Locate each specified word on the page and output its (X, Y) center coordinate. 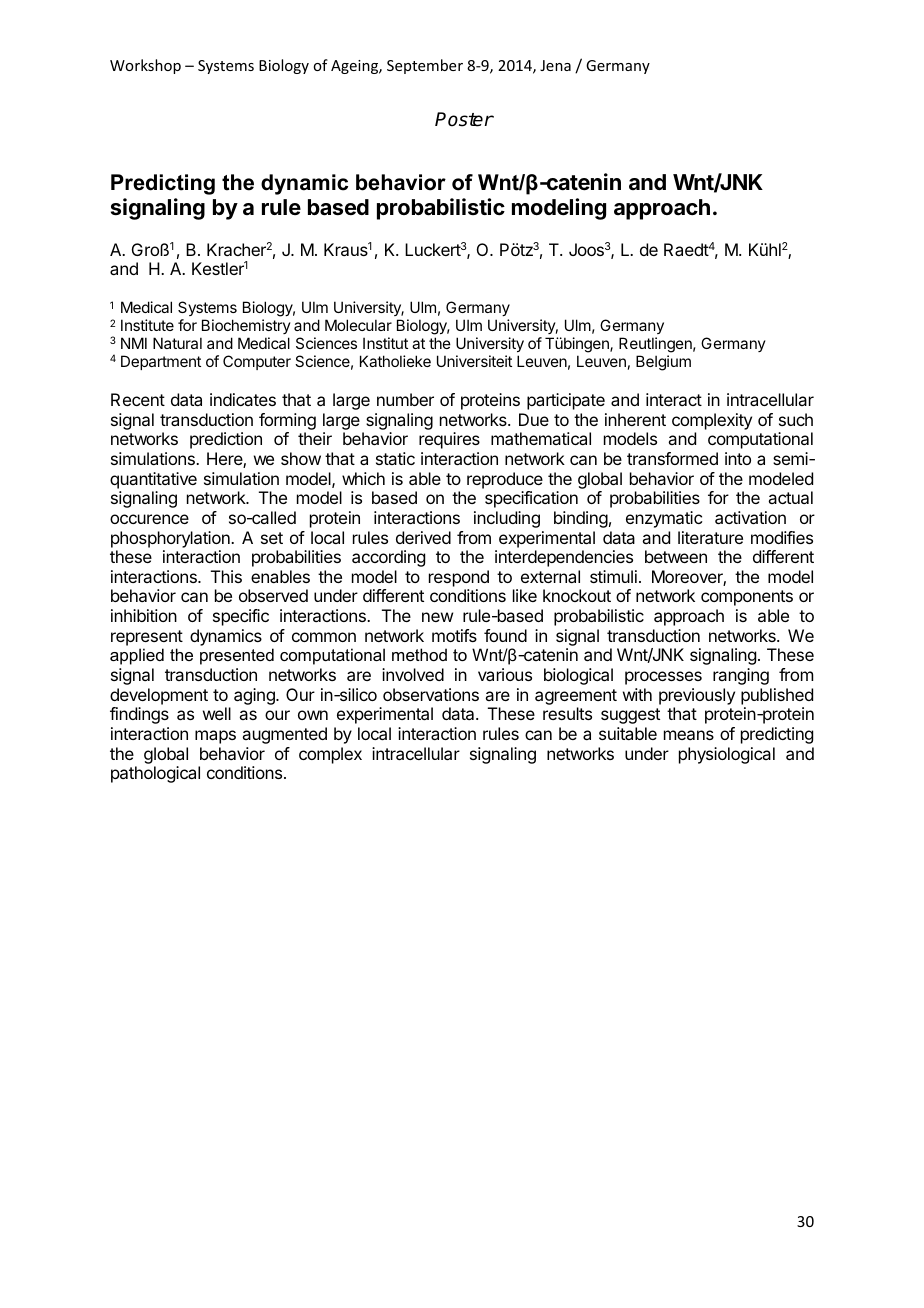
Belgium (663, 363)
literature (710, 537)
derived (423, 537)
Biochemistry (246, 326)
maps (215, 737)
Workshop (145, 66)
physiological (727, 755)
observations (431, 694)
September (425, 66)
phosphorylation (171, 539)
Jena (555, 65)
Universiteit (474, 361)
